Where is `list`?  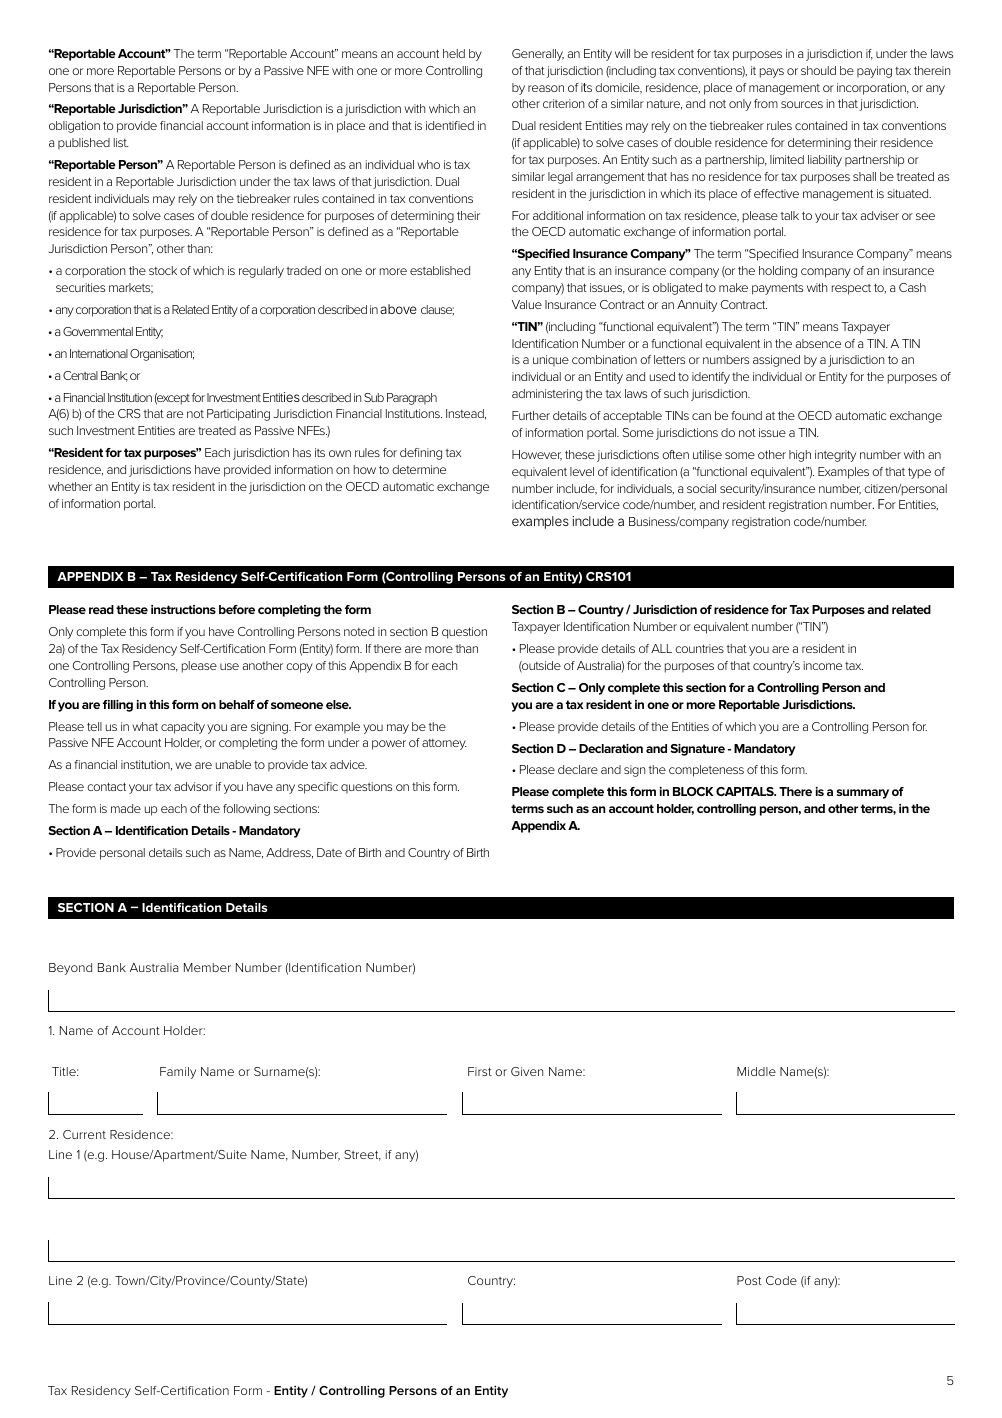
list is located at coordinates (121, 142).
